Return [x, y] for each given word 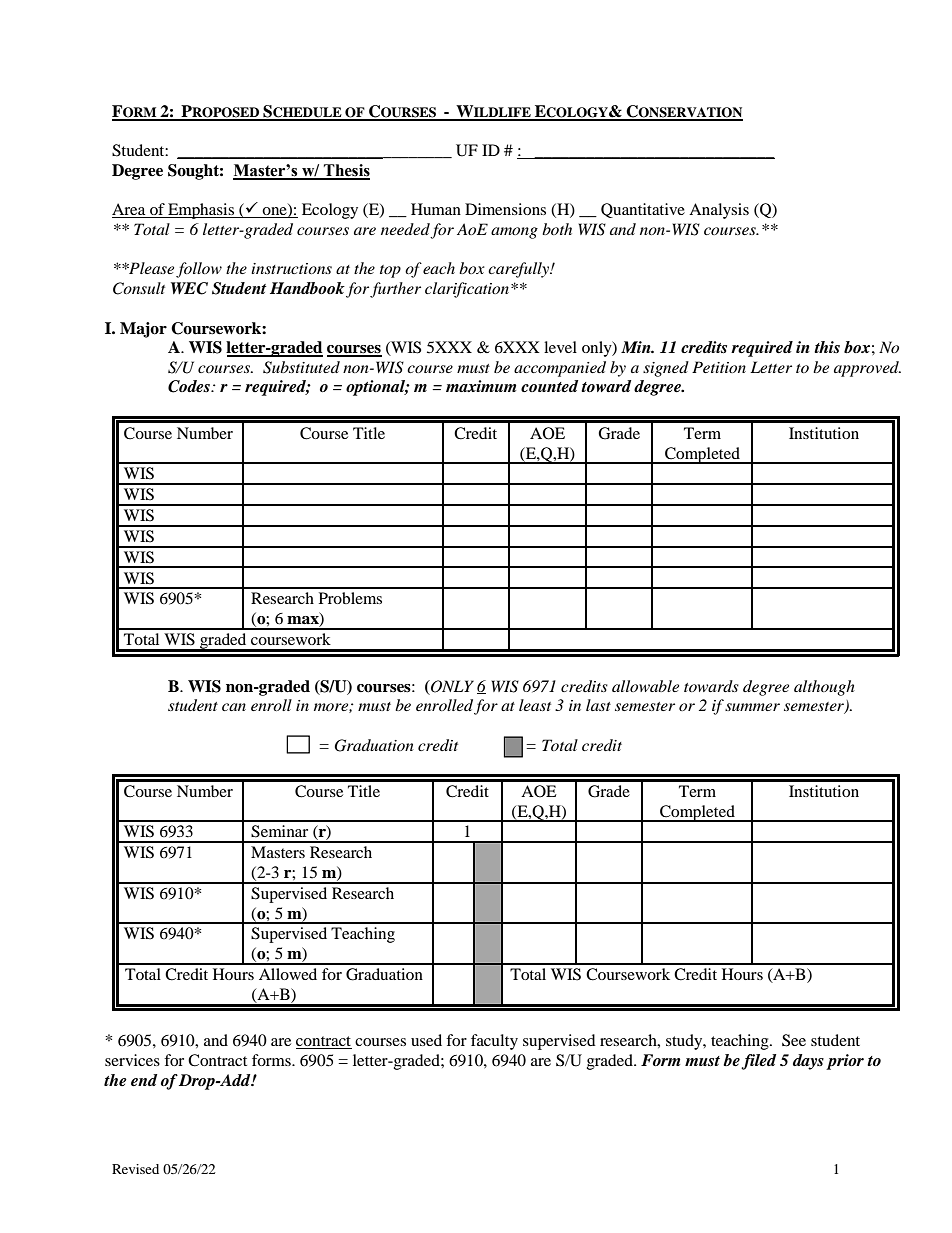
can [234, 707]
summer [752, 707]
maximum [481, 386]
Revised [135, 1169]
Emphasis [201, 211]
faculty [494, 1042]
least [535, 705]
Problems [350, 598]
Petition [719, 367]
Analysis [719, 211]
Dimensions [505, 209]
